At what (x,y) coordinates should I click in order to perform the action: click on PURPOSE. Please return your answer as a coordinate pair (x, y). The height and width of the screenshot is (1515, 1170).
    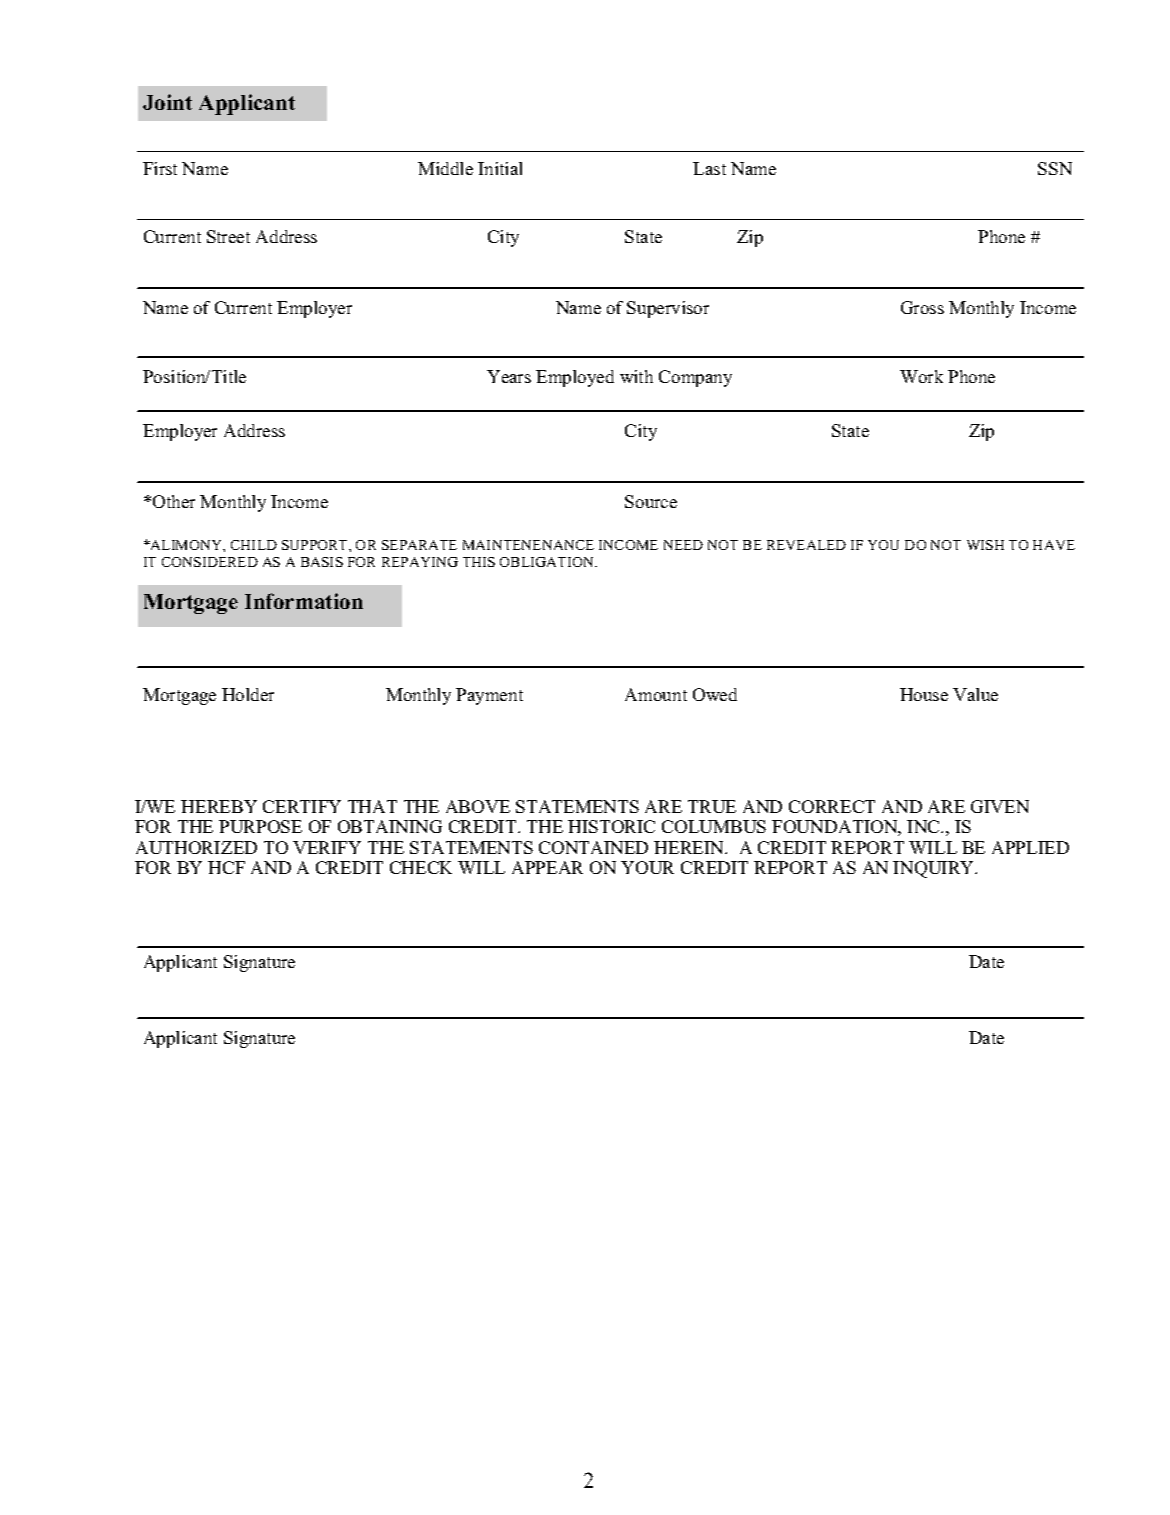
    Looking at the image, I should click on (260, 826).
